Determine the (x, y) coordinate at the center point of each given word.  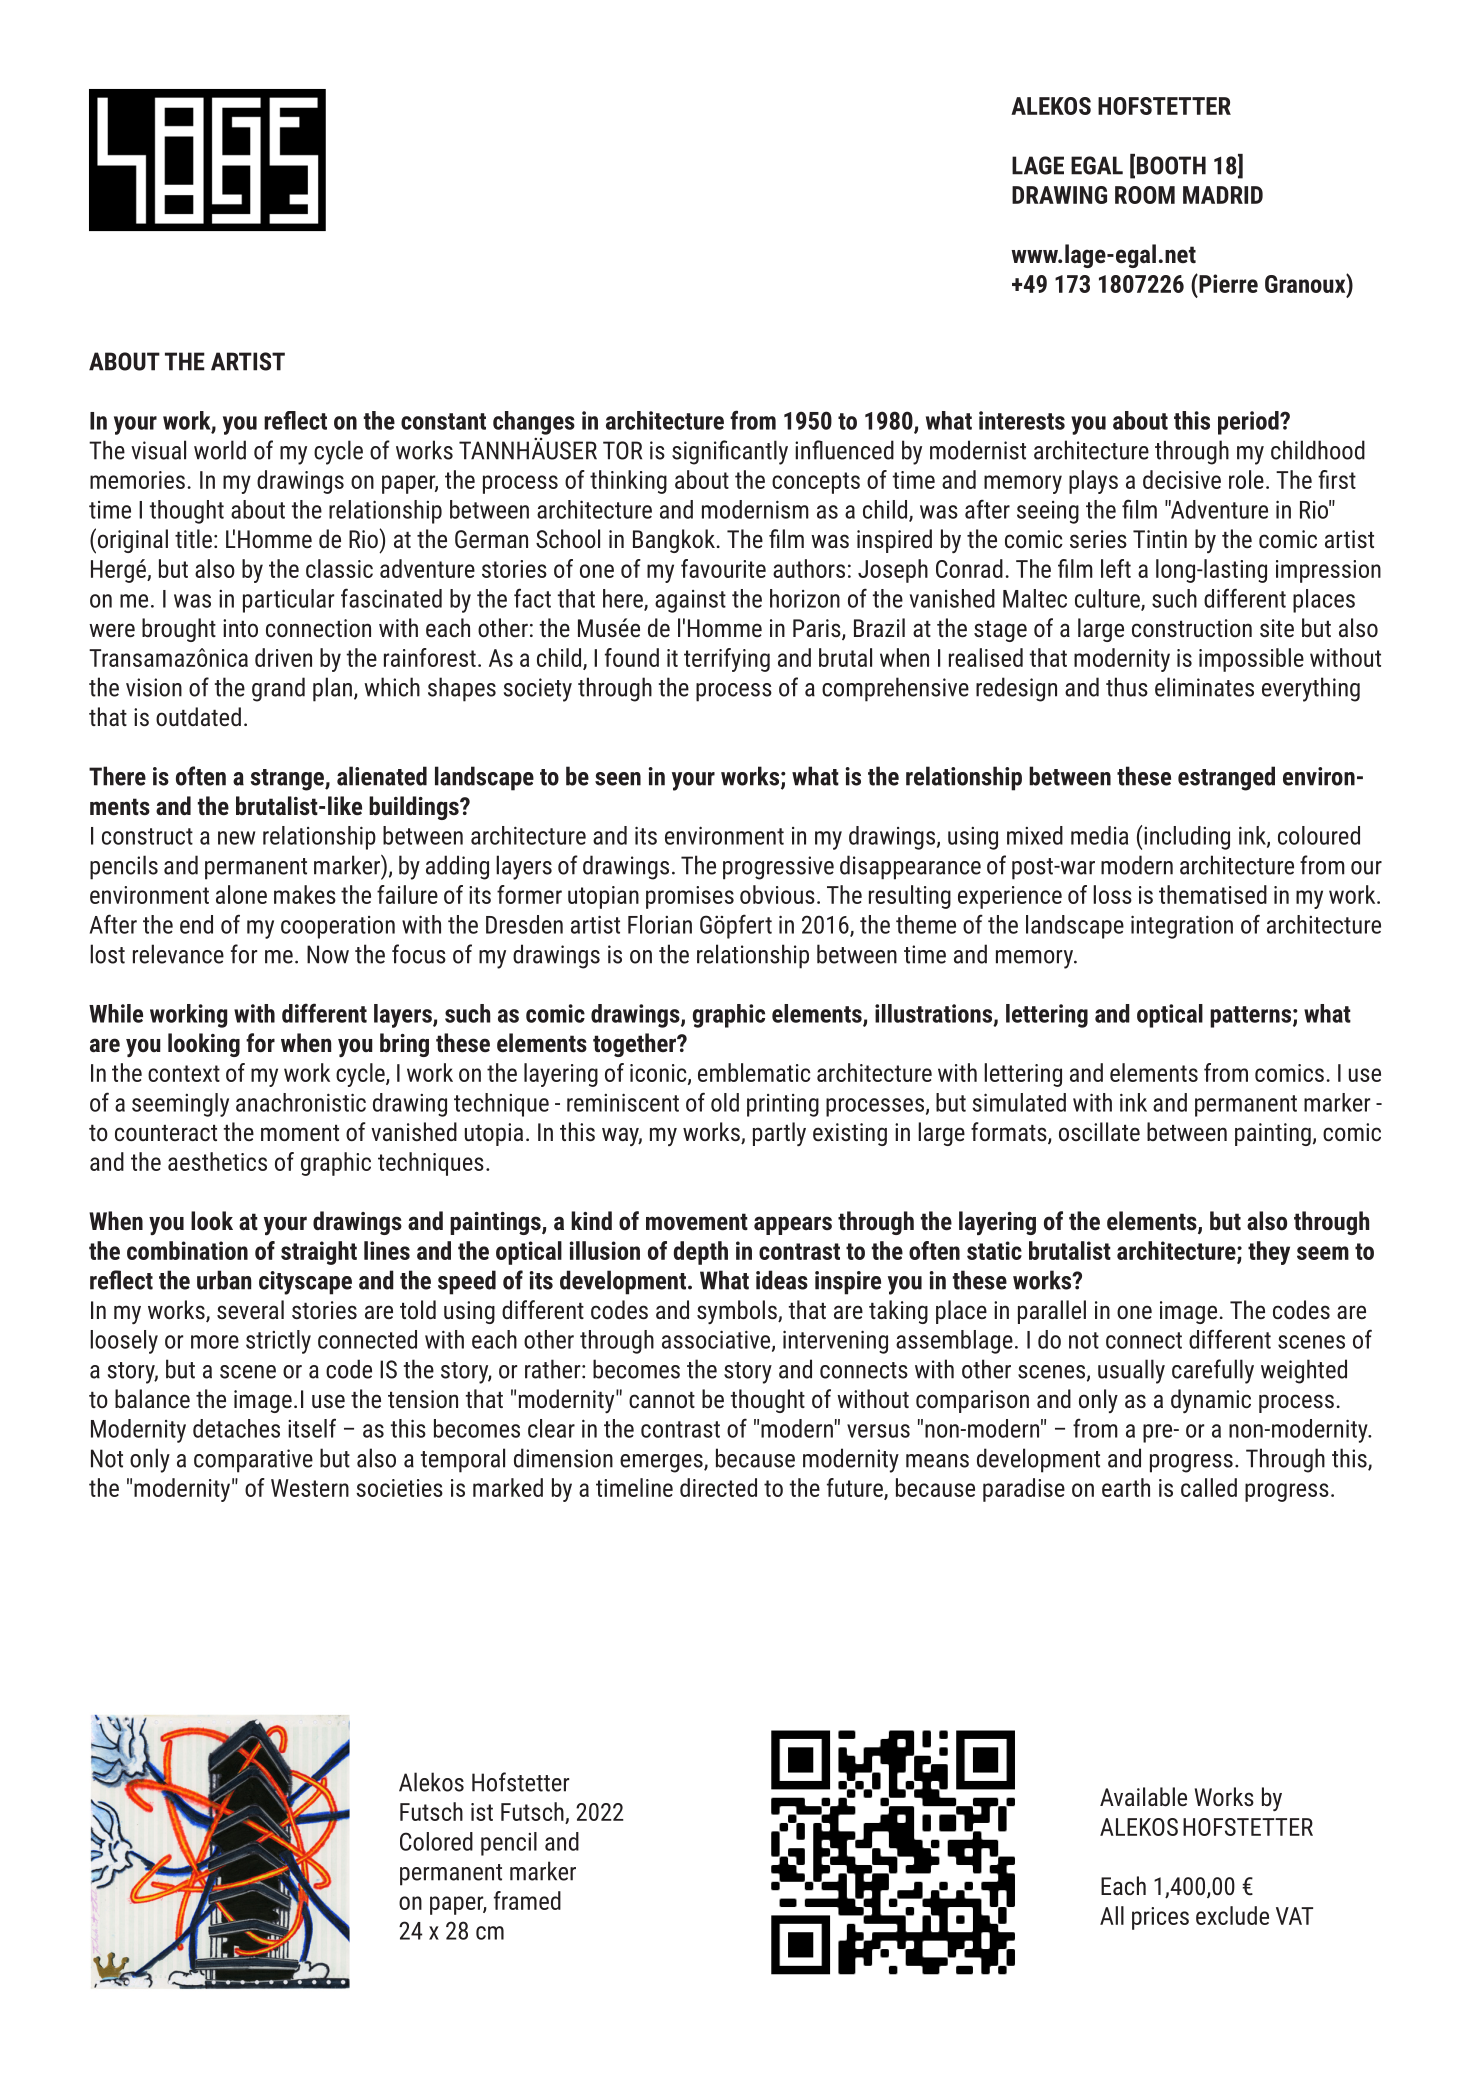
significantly (730, 452)
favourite (723, 568)
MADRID (1223, 195)
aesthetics (217, 1161)
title (193, 538)
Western (310, 1488)
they (1269, 1253)
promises (690, 897)
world (220, 450)
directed (718, 1487)
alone (241, 894)
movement (697, 1221)
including (1187, 838)
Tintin (1160, 539)
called (1209, 1487)
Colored (436, 1841)
